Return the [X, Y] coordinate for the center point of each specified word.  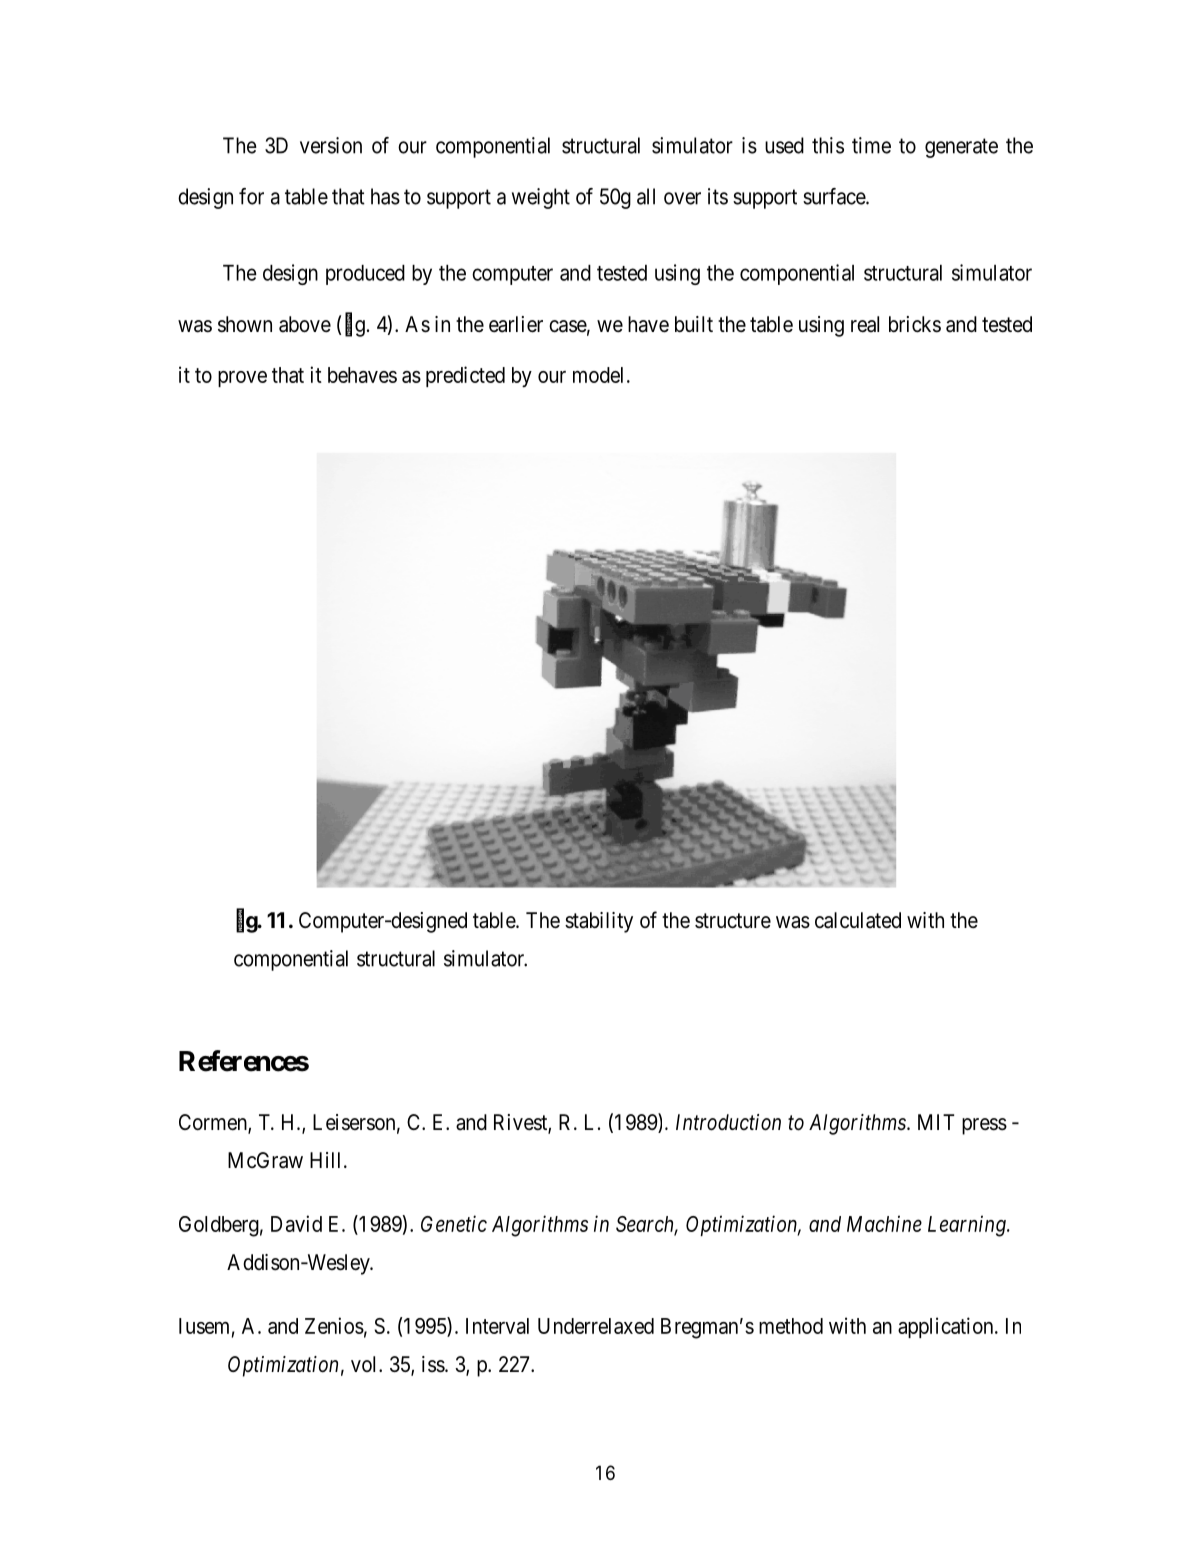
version [331, 145]
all [646, 196]
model [598, 375]
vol [365, 1364]
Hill [327, 1160]
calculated [858, 920]
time [871, 145]
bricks [915, 324]
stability [599, 922]
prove [242, 379]
